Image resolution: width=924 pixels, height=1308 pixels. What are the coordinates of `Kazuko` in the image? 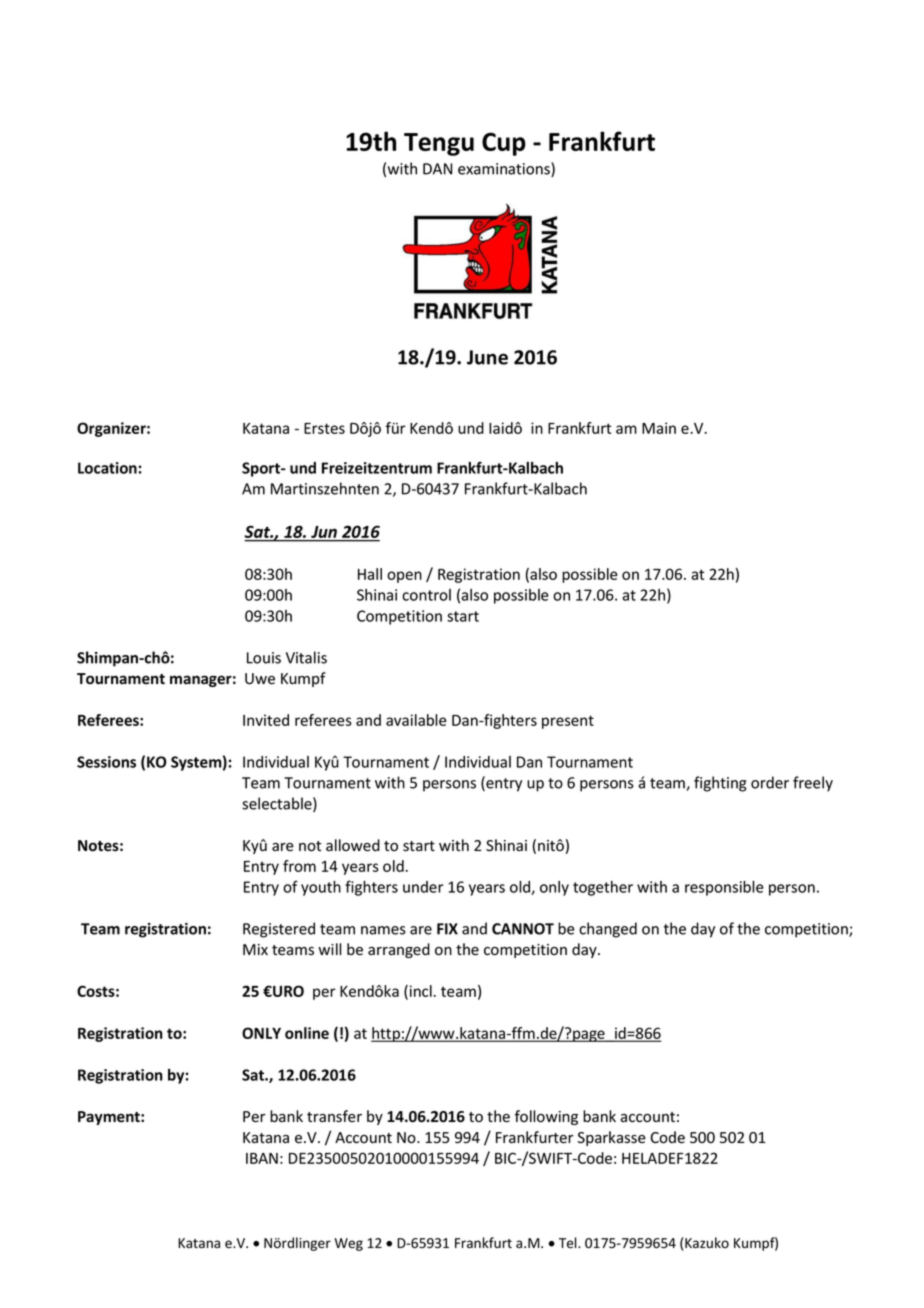 It's located at (707, 1243).
